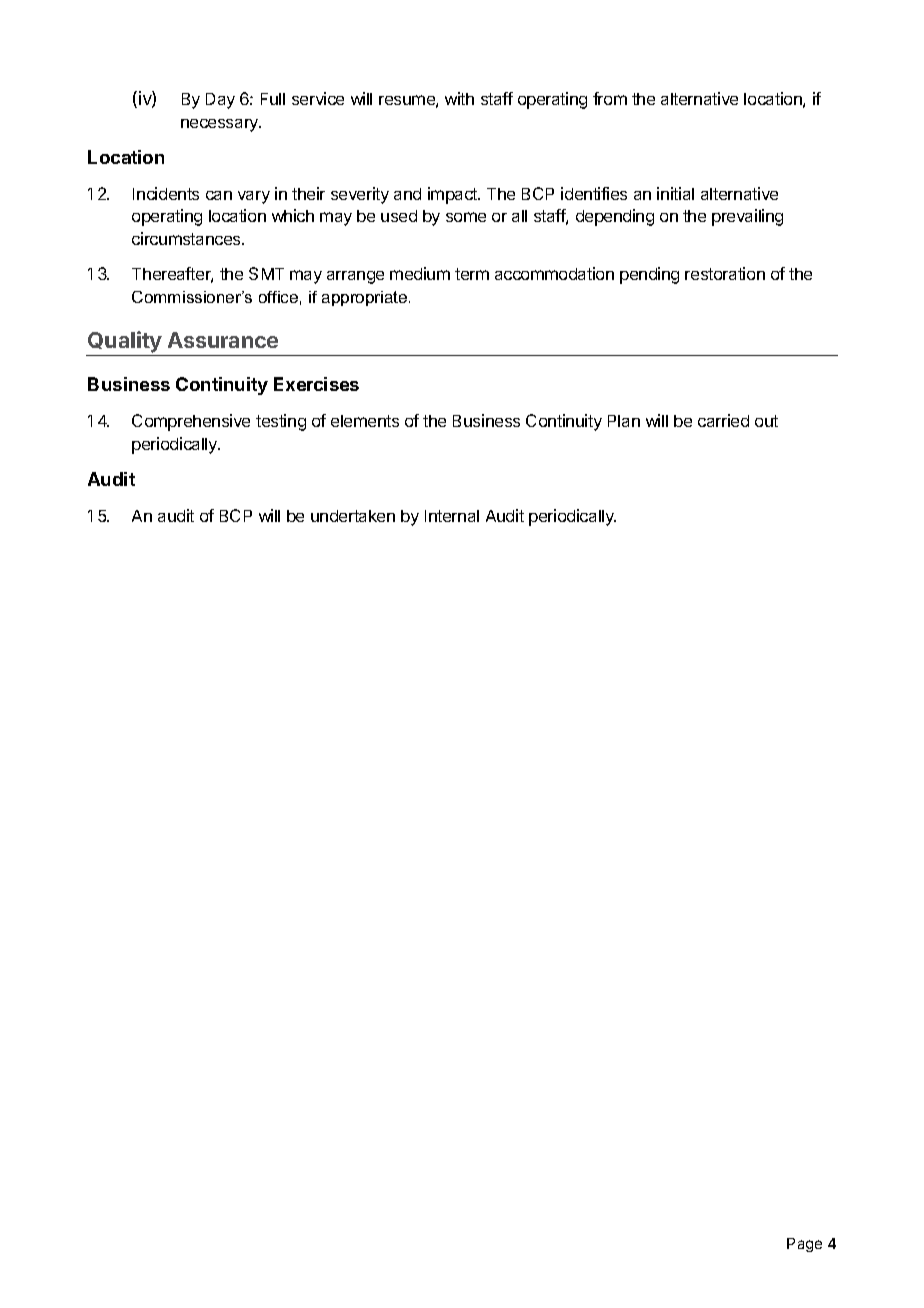  What do you see at coordinates (723, 420) in the page?
I see `carried` at bounding box center [723, 420].
